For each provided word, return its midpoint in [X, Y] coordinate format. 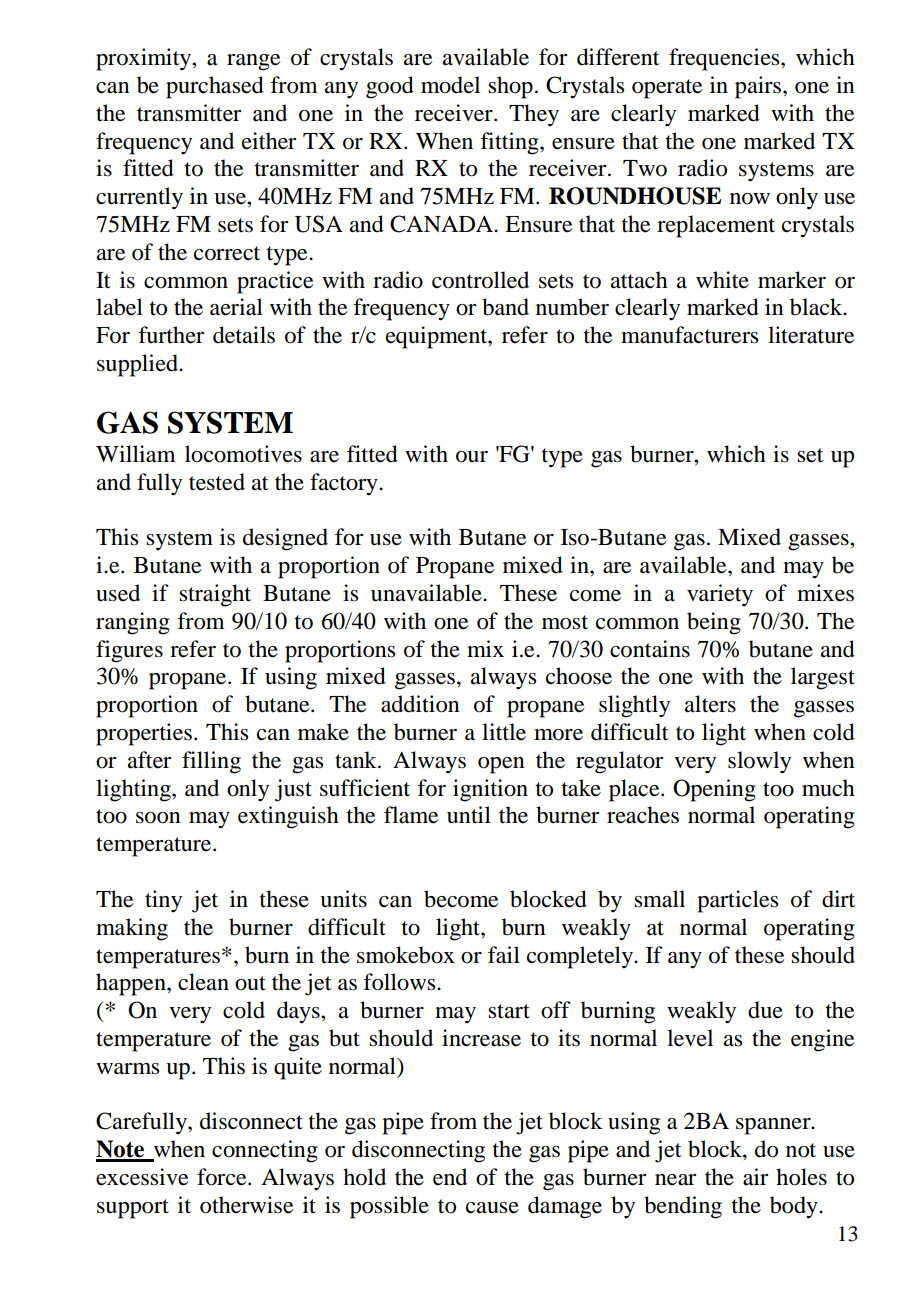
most [565, 622]
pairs [759, 87]
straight [215, 595]
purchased [215, 87]
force [223, 1177]
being [714, 623]
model [450, 85]
